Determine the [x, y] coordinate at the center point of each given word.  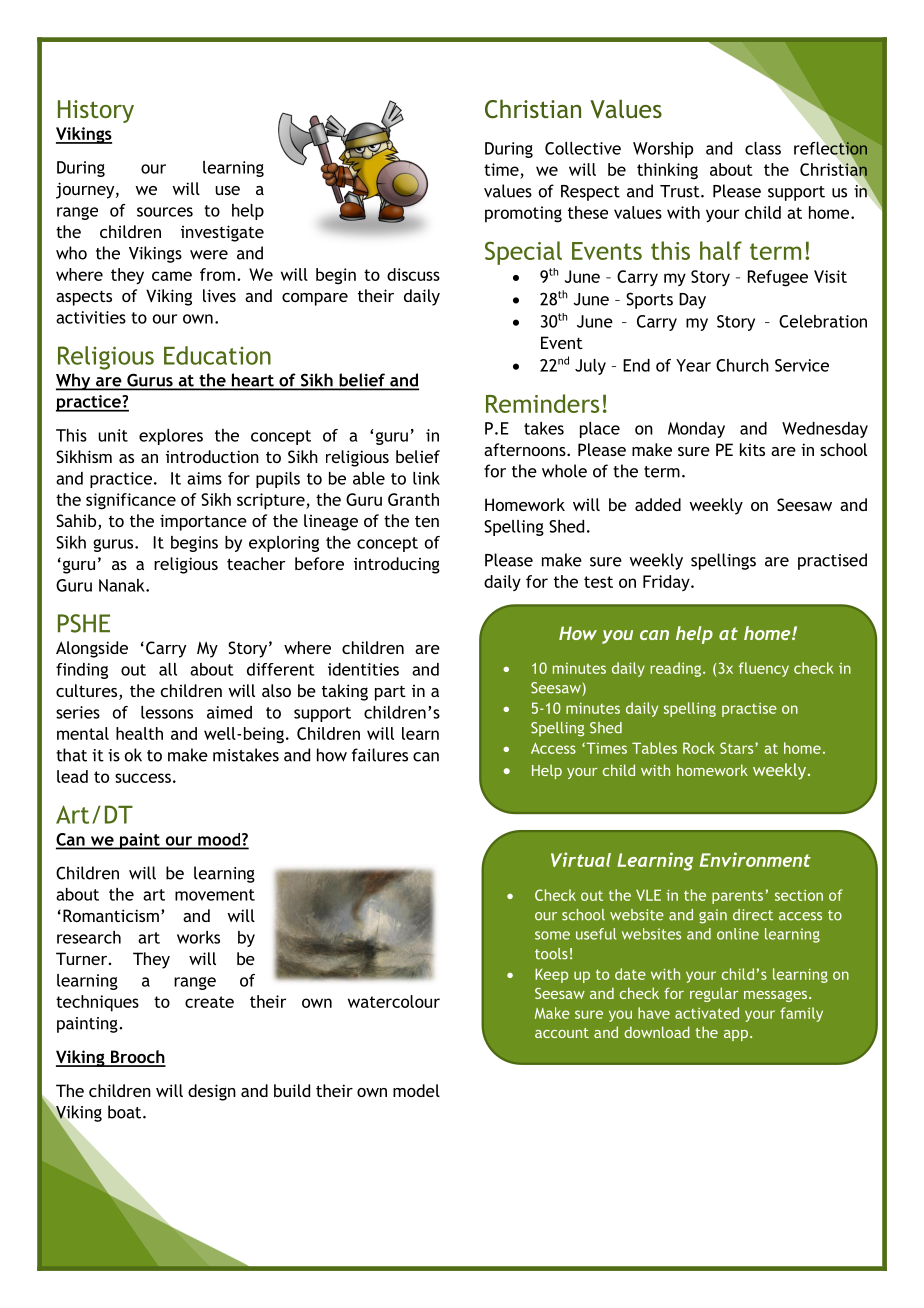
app [736, 1035]
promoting [523, 214]
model [416, 1090]
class [763, 148]
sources [165, 212]
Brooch [137, 1058]
